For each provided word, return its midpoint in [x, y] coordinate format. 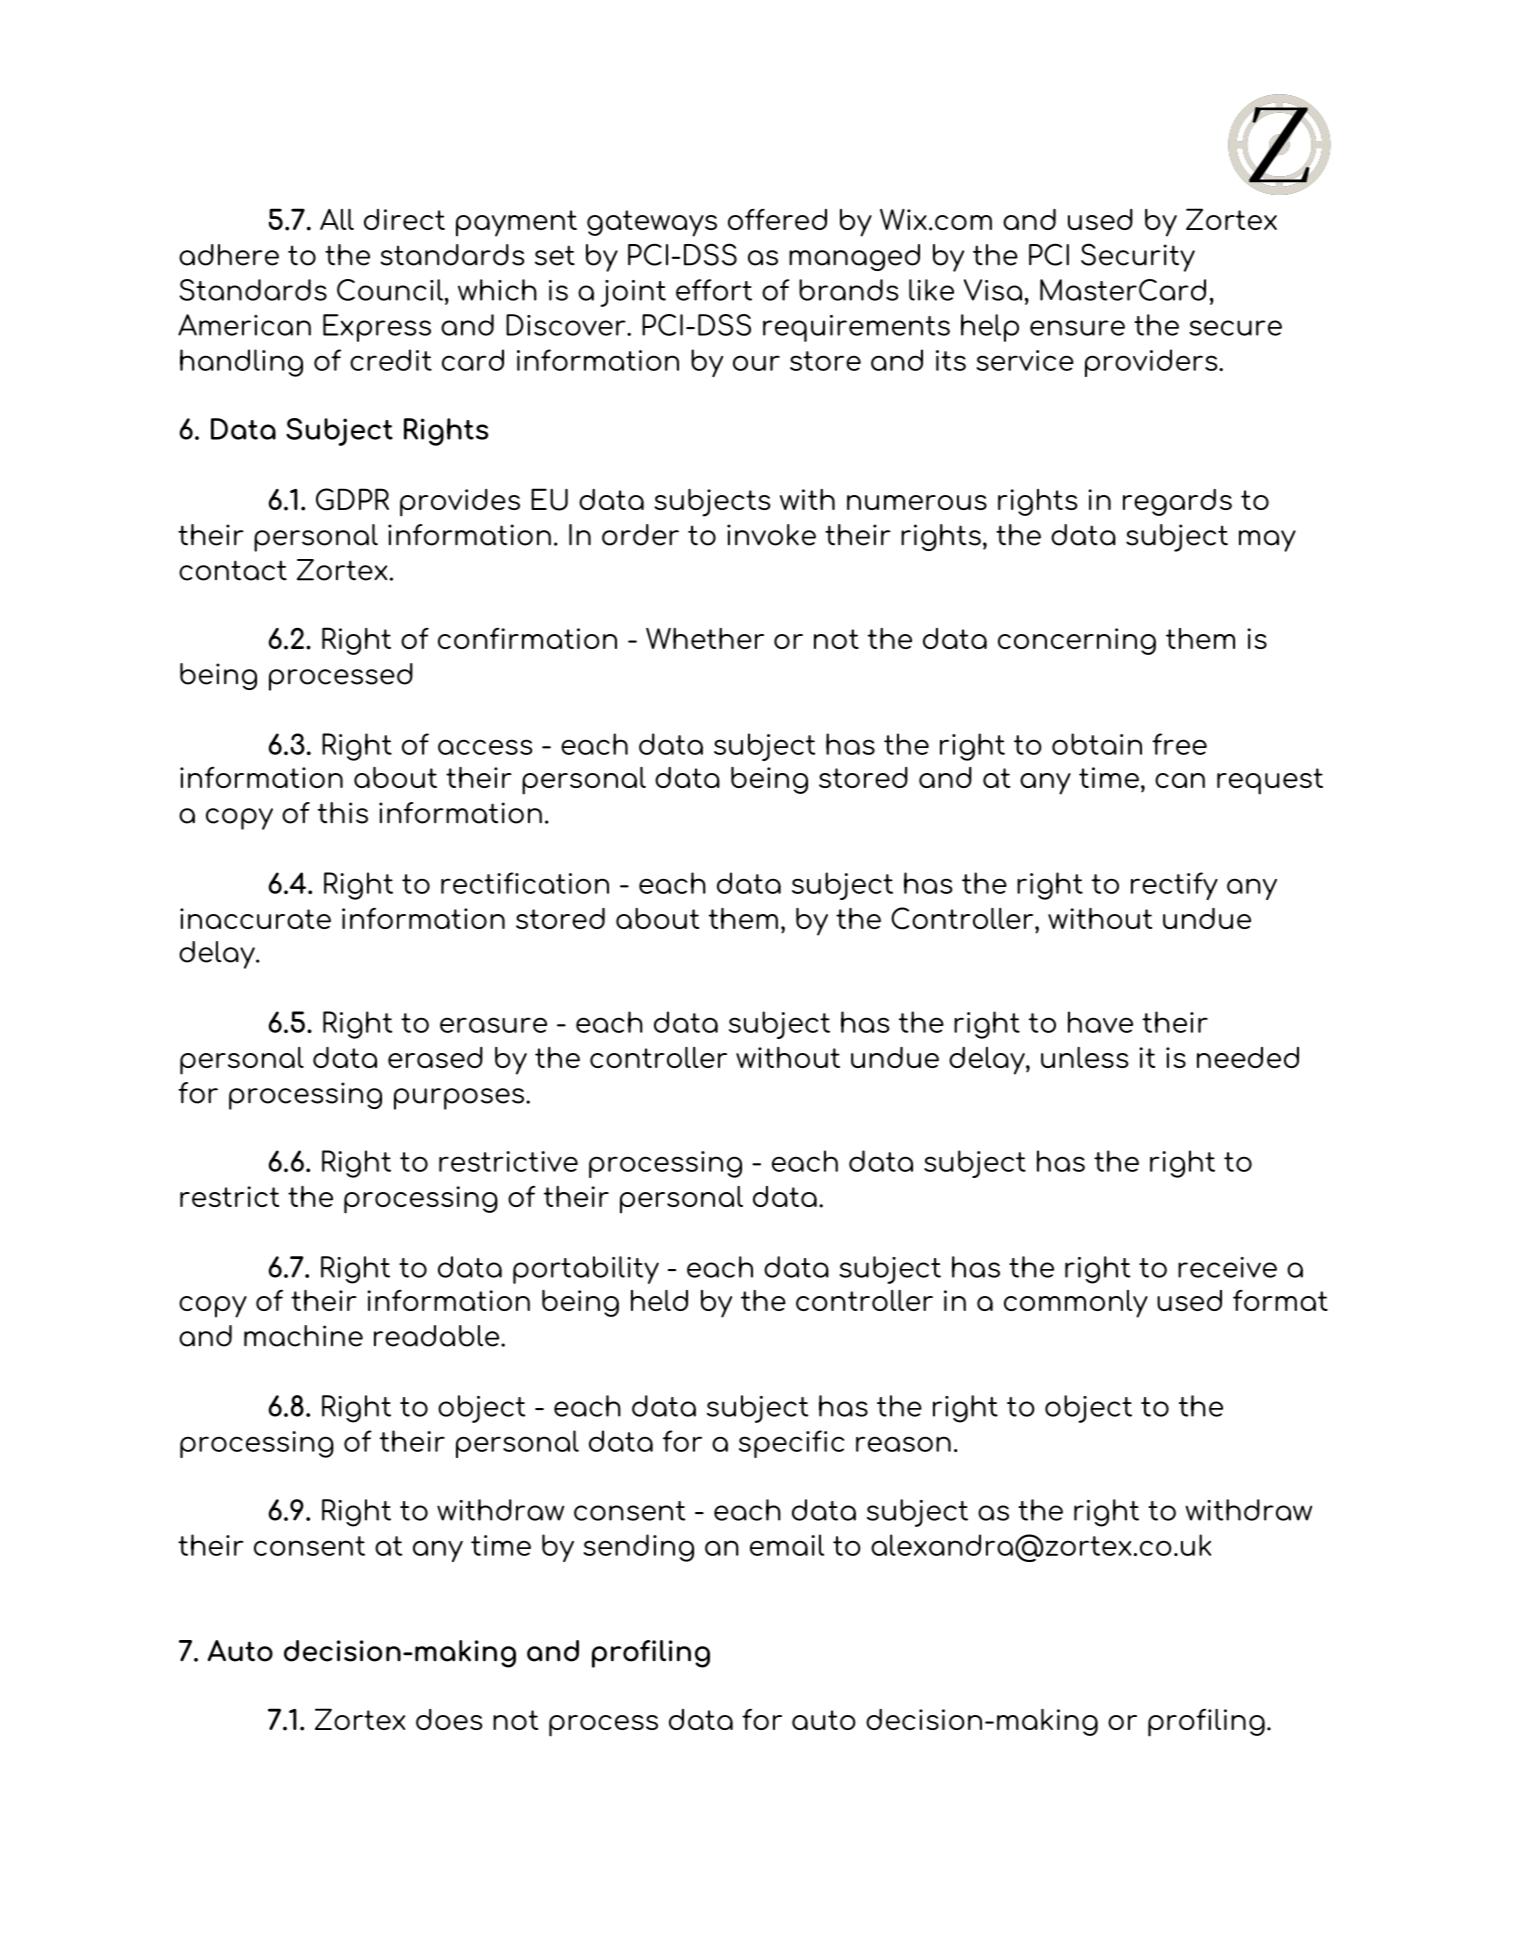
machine [303, 1336]
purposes [460, 1099]
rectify [1174, 886]
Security [1138, 257]
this [343, 813]
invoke [771, 535]
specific [791, 1444]
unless [1084, 1057]
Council [390, 290]
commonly [1076, 1304]
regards [1177, 502]
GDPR [352, 499]
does [449, 1719]
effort [714, 290]
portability [586, 1270]
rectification [525, 883]
